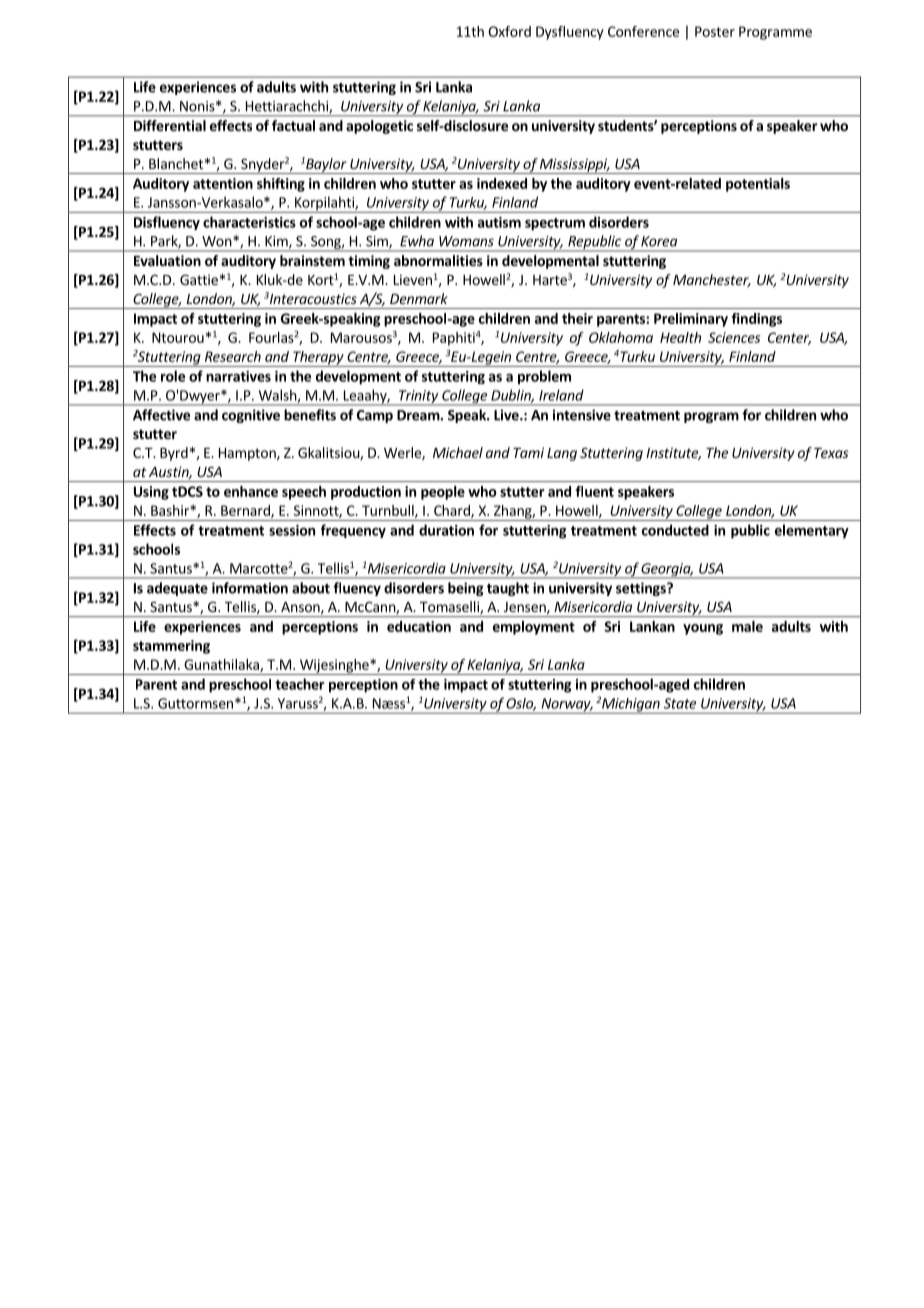 The width and height of the screenshot is (924, 1308). What do you see at coordinates (293, 125) in the screenshot?
I see `factual` at bounding box center [293, 125].
